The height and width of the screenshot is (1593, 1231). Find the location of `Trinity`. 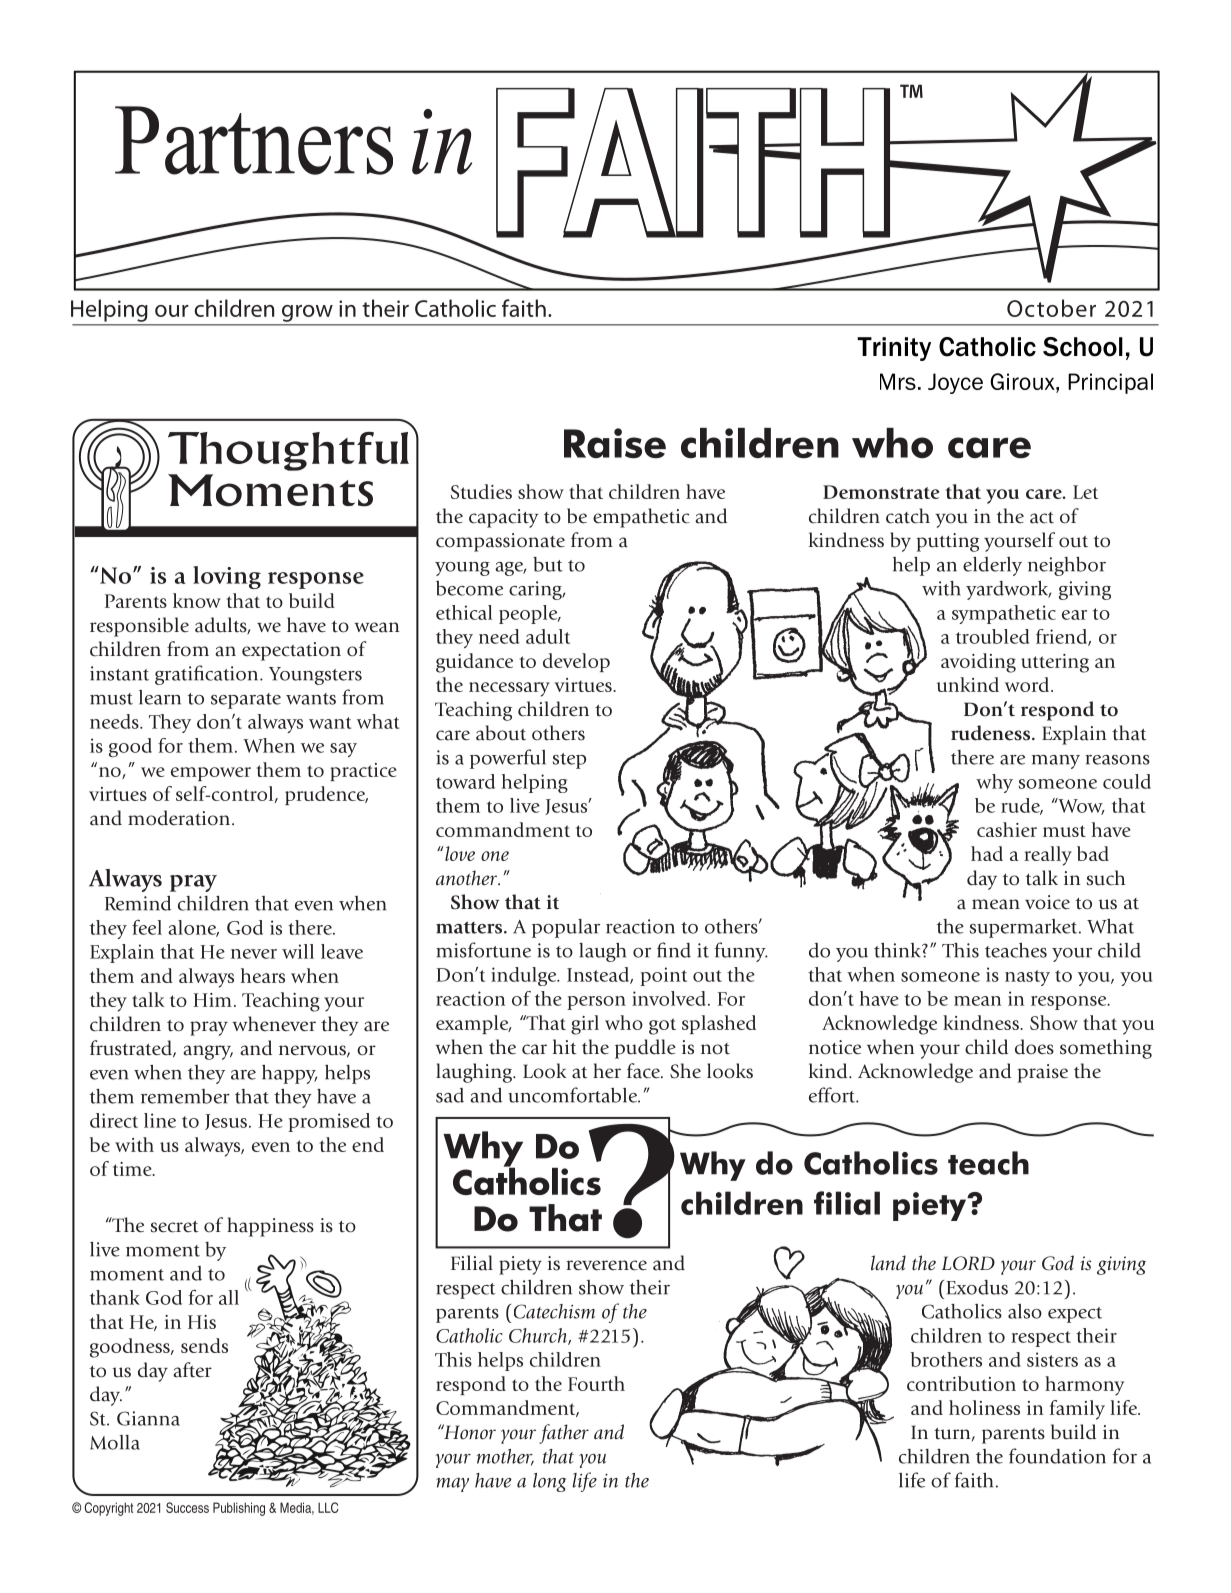

Trinity is located at coordinates (894, 349).
